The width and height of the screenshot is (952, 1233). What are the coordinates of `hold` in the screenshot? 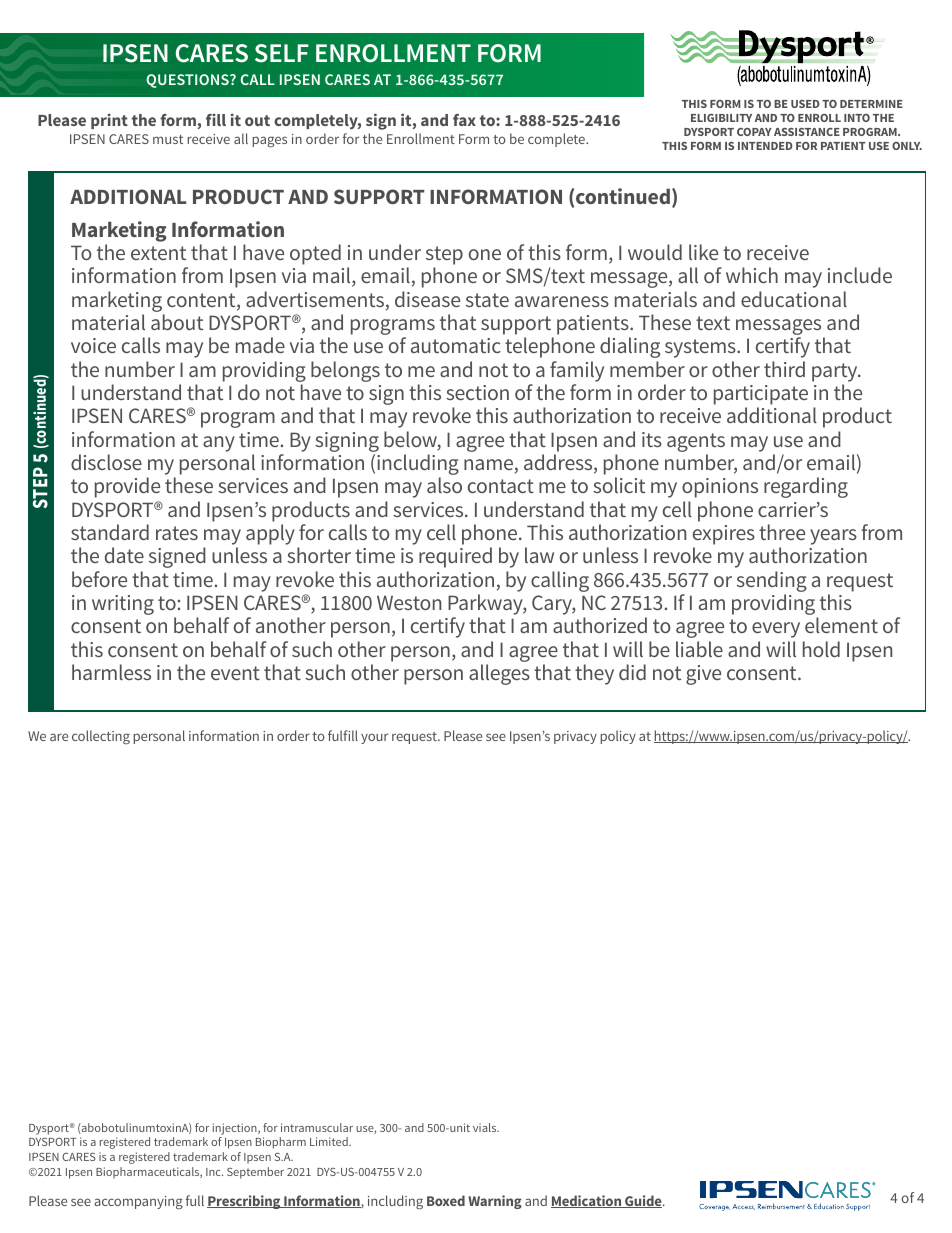 It's located at (821, 649).
